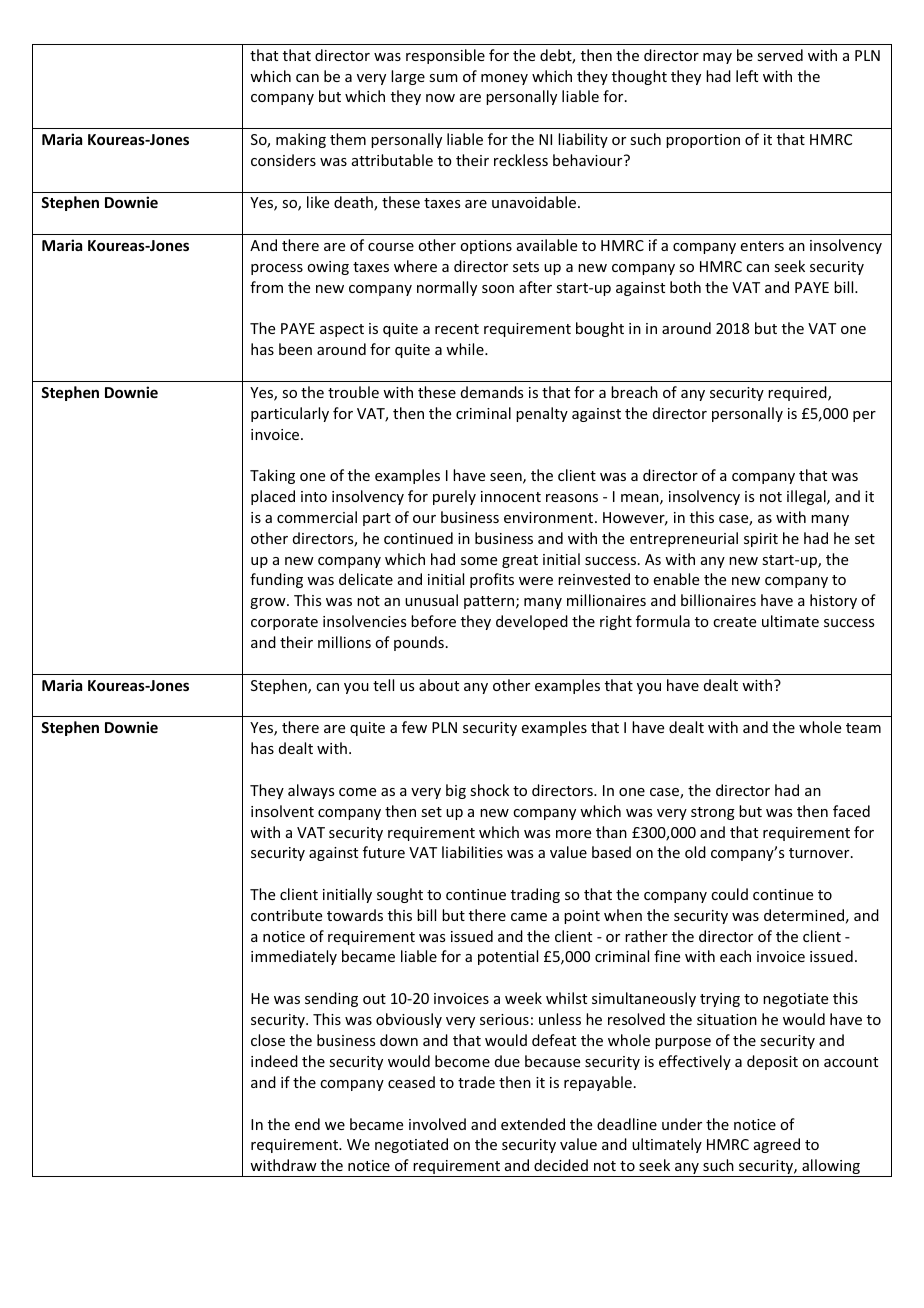  I want to click on trading, so click(535, 895).
